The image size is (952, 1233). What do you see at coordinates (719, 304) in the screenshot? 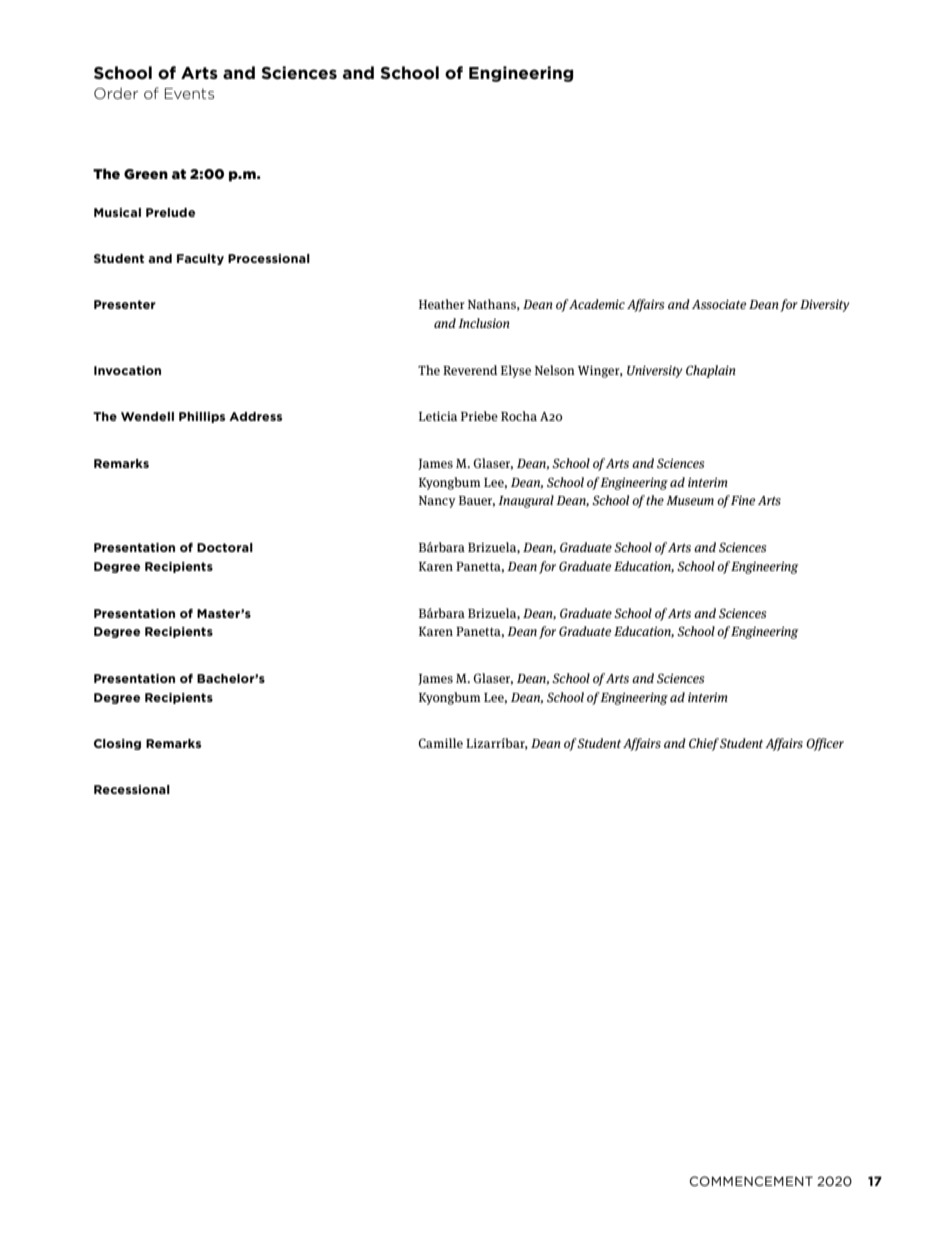
I see `Associate` at bounding box center [719, 304].
